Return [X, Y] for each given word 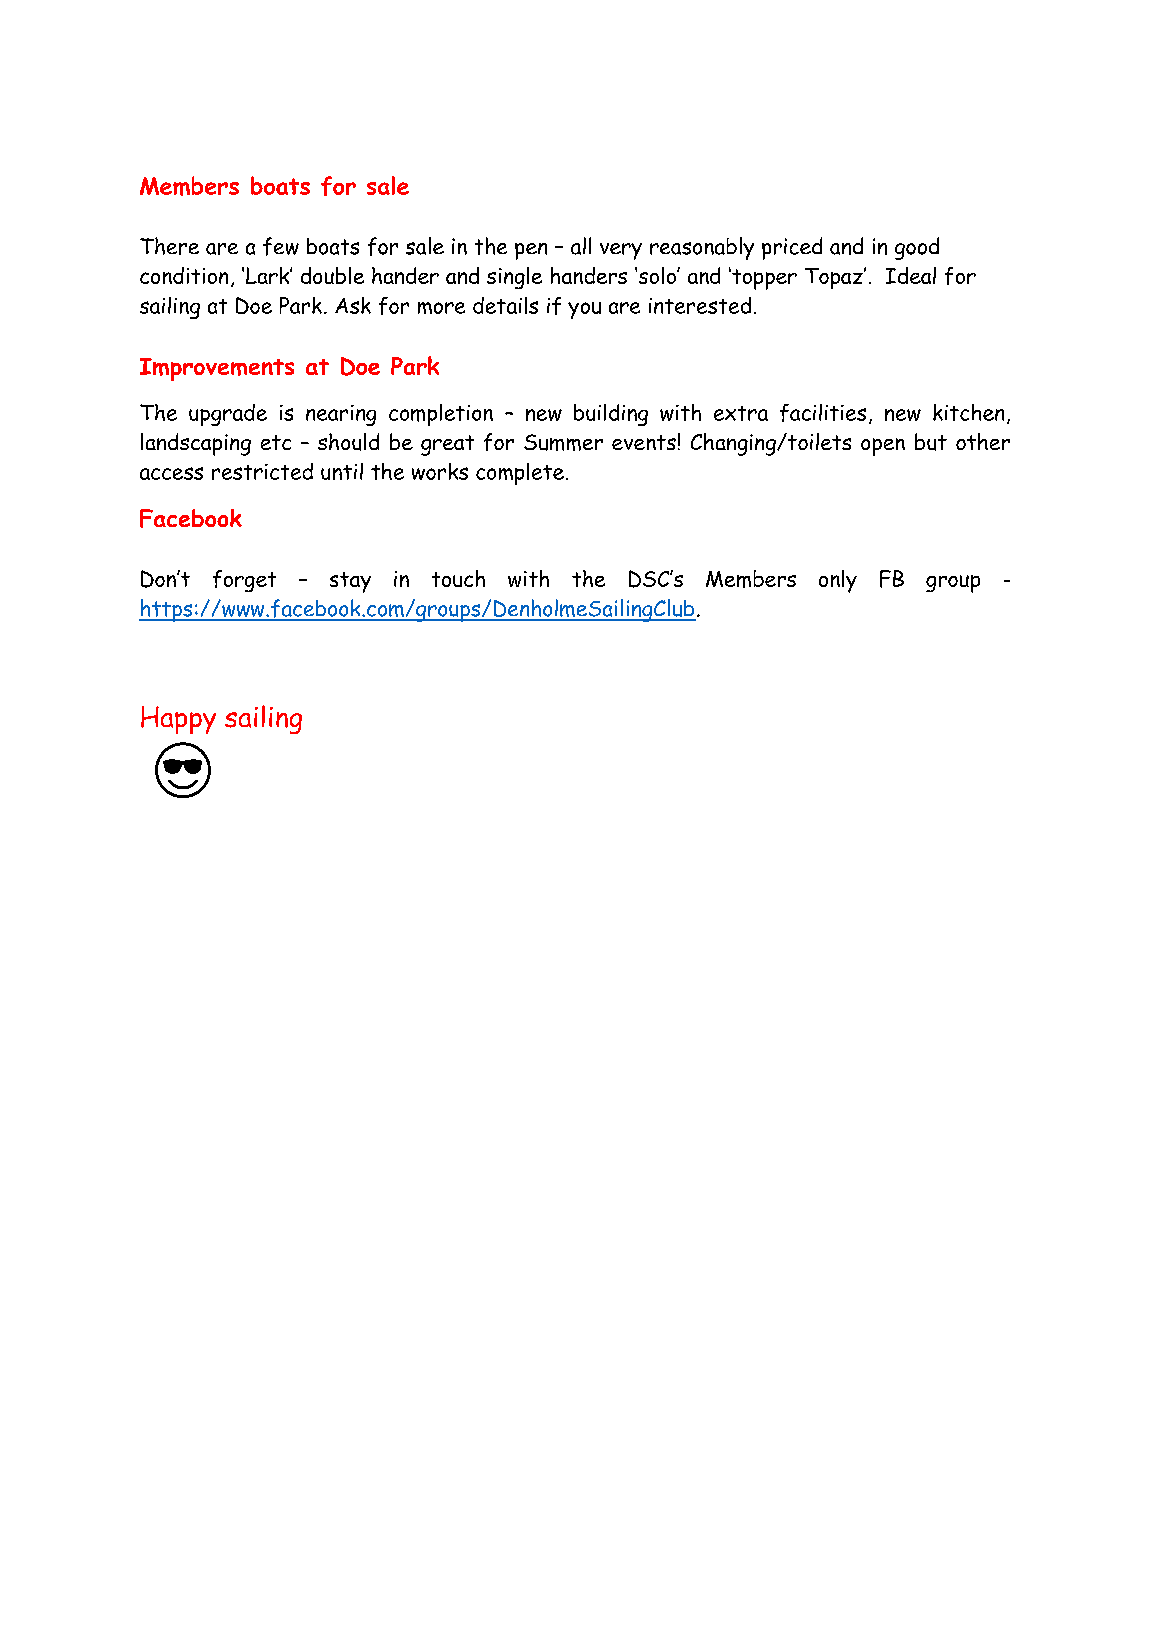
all [581, 246]
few [281, 246]
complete [520, 474]
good [917, 248]
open [883, 447]
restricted [262, 471]
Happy [178, 720]
